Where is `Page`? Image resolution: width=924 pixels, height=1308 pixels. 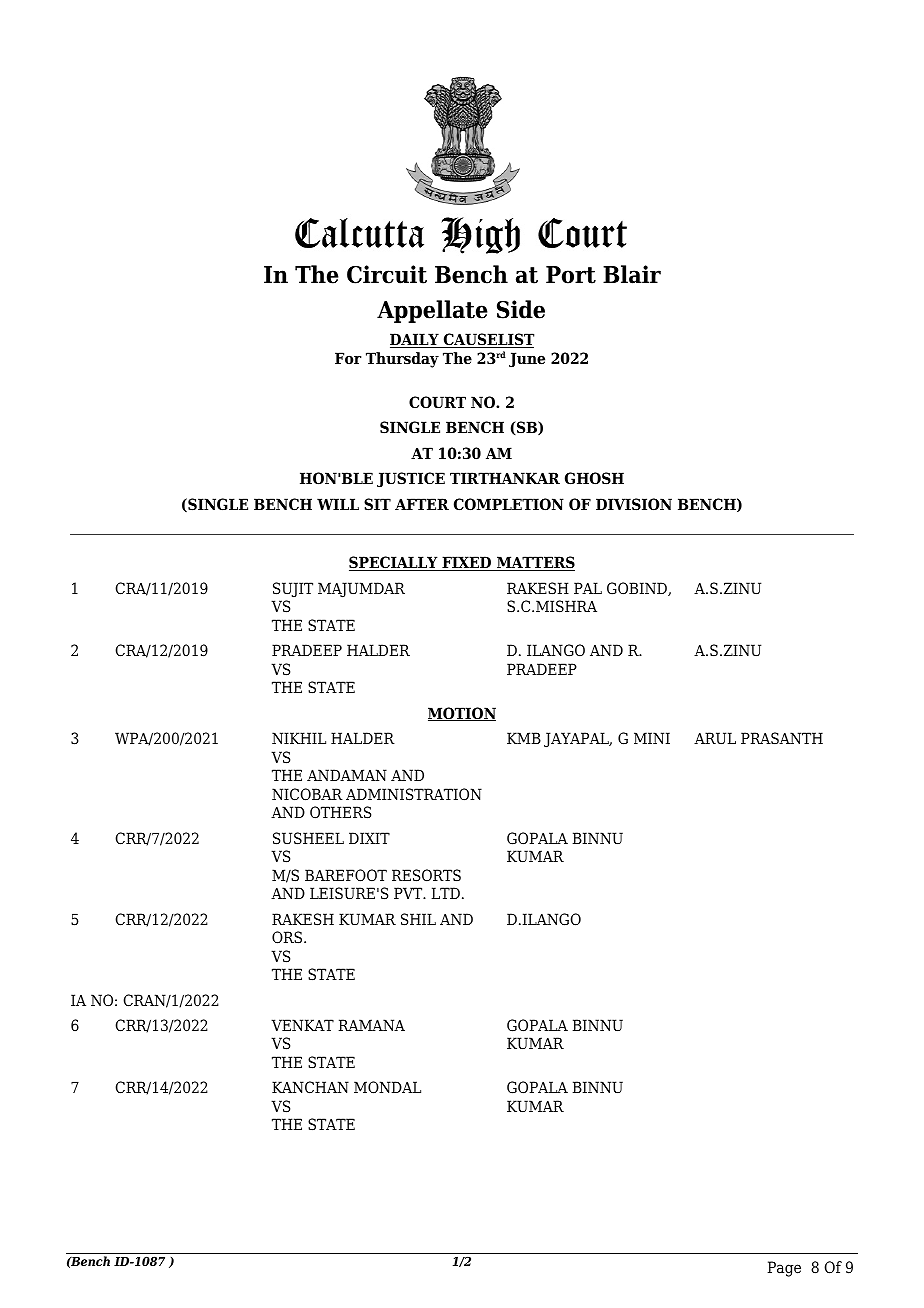
Page is located at coordinates (784, 1269).
